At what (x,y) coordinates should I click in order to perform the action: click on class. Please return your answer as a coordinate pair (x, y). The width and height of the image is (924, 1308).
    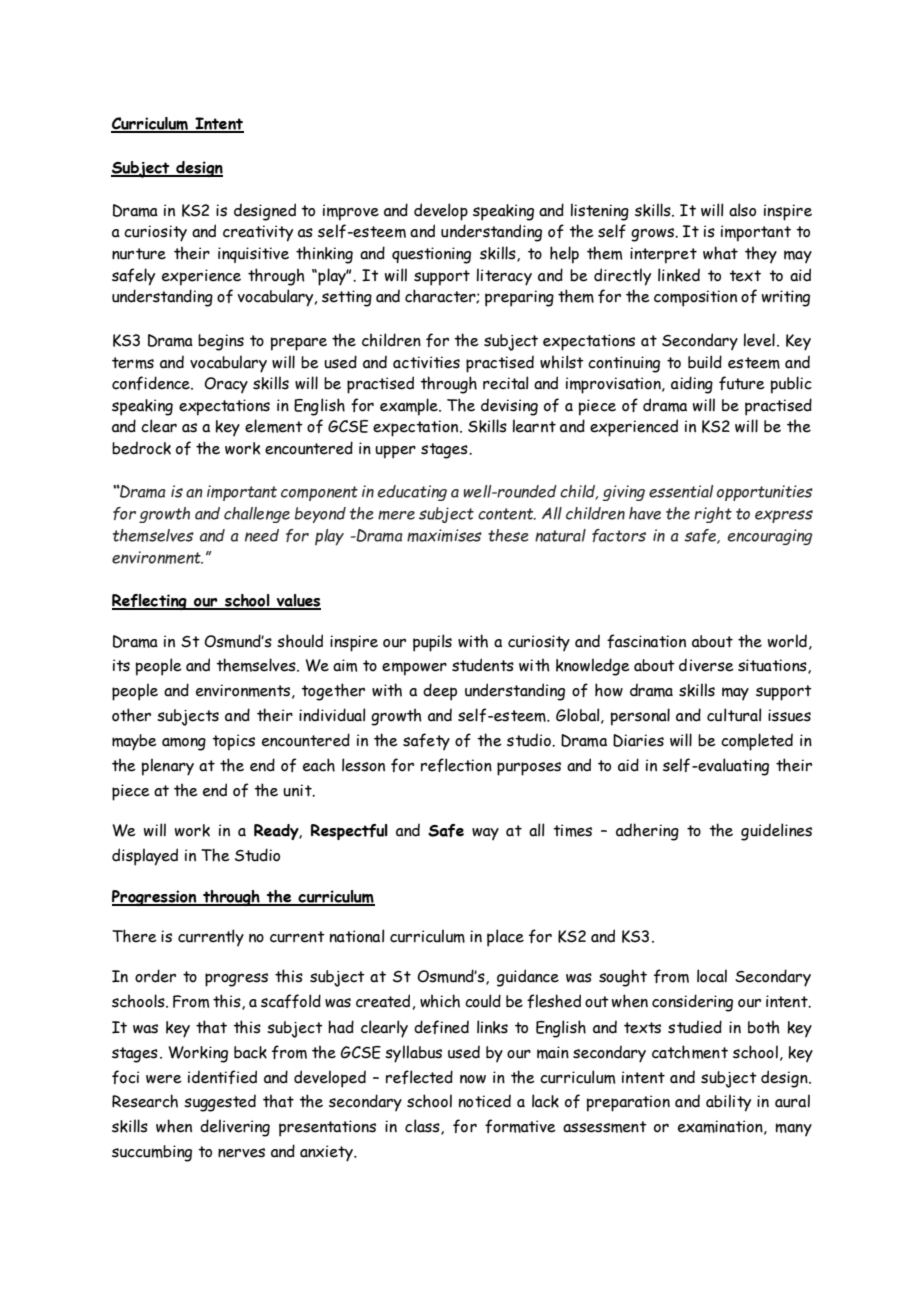
    Looking at the image, I should click on (423, 1127).
